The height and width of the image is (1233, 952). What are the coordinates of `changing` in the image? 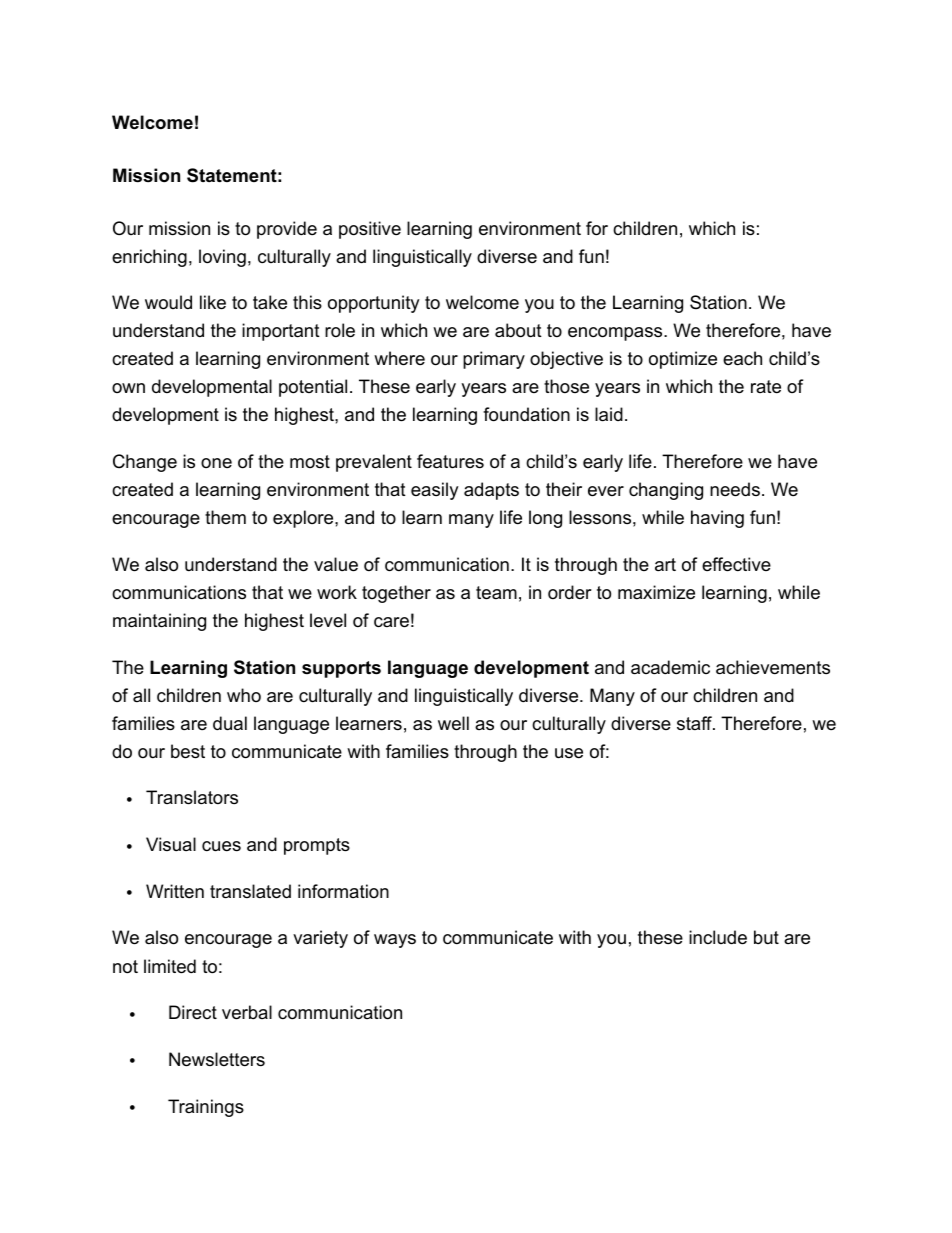 It's located at (666, 491).
